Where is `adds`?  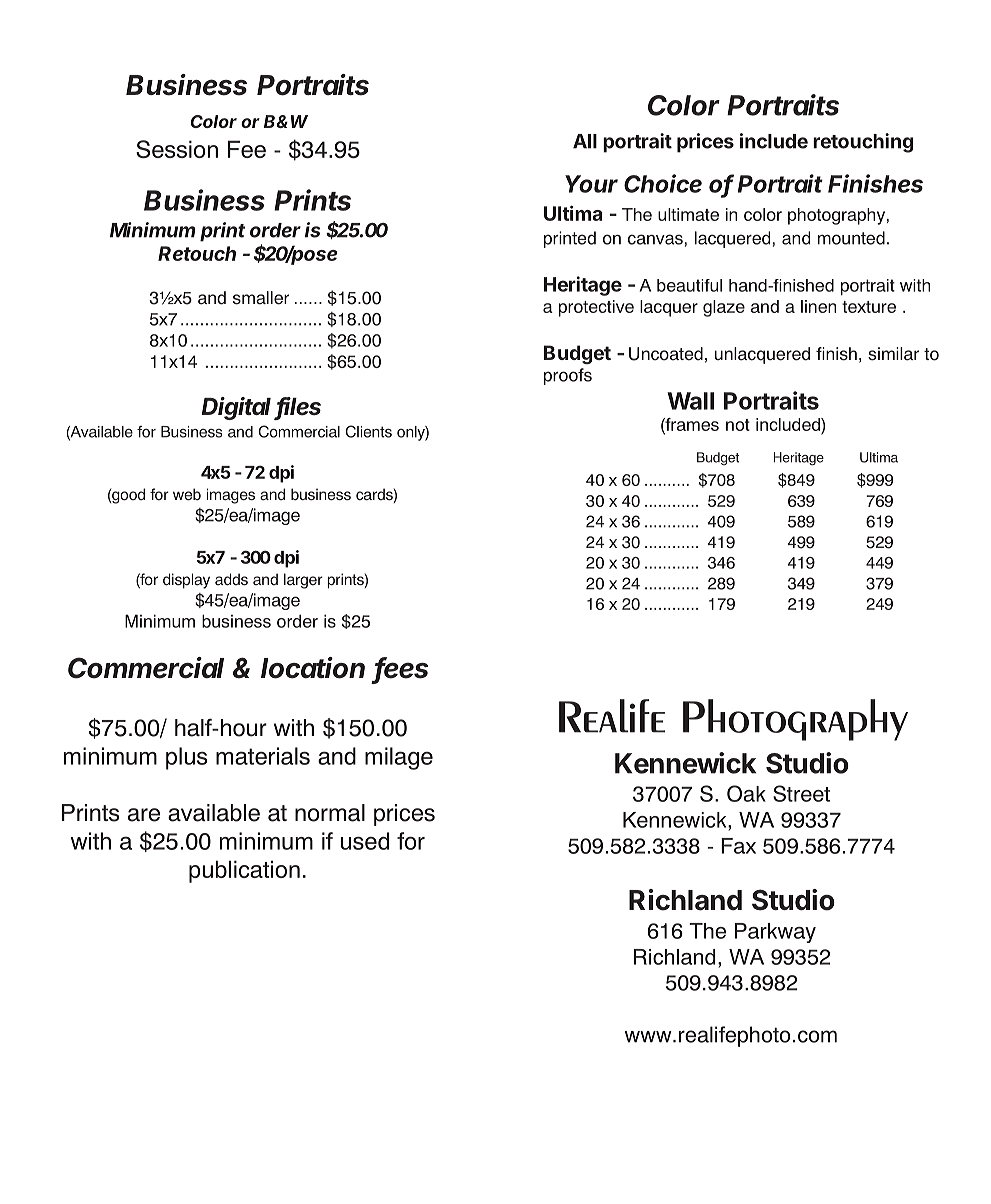
adds is located at coordinates (231, 579).
